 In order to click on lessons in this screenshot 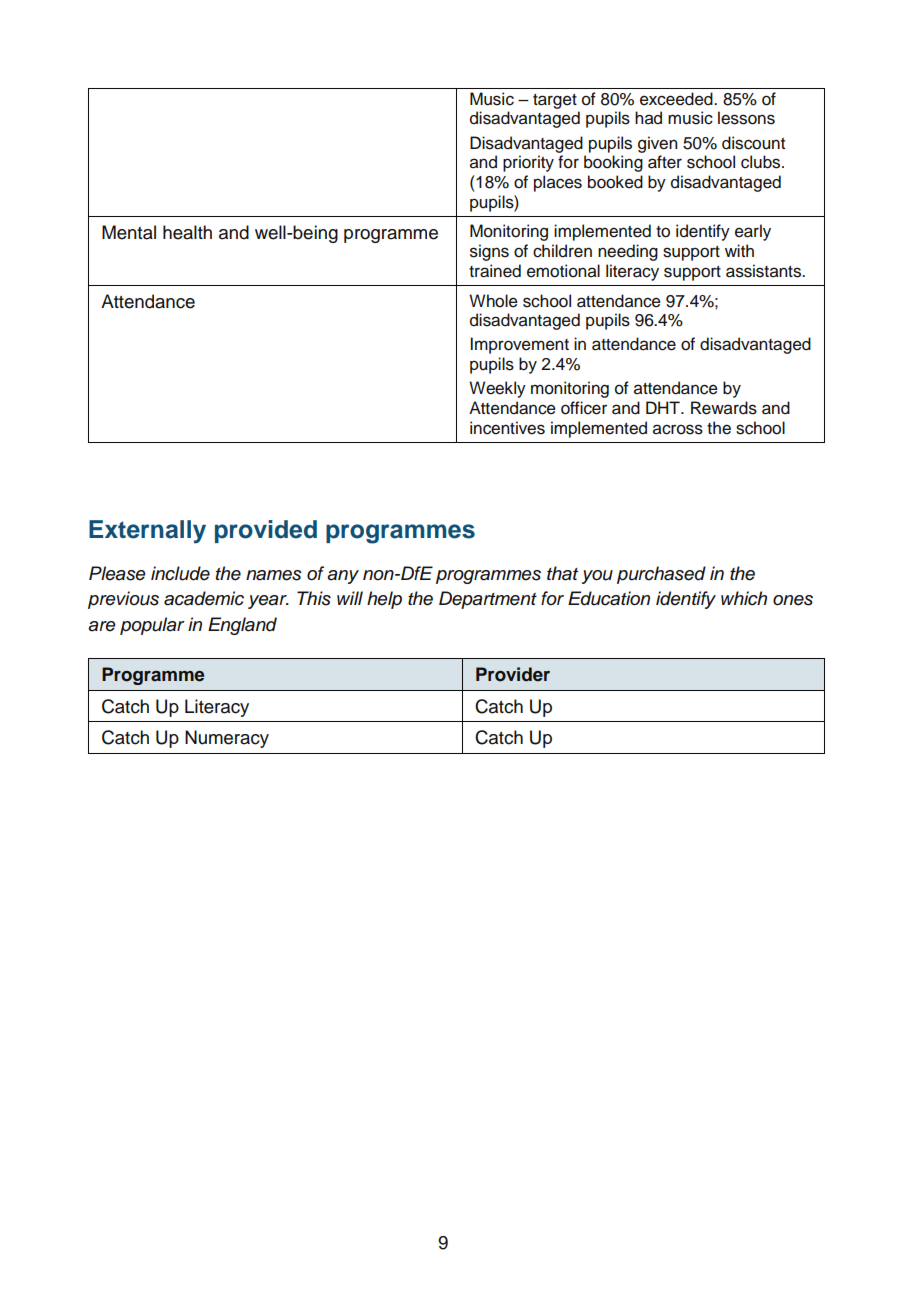, I will do `click(746, 118)`.
